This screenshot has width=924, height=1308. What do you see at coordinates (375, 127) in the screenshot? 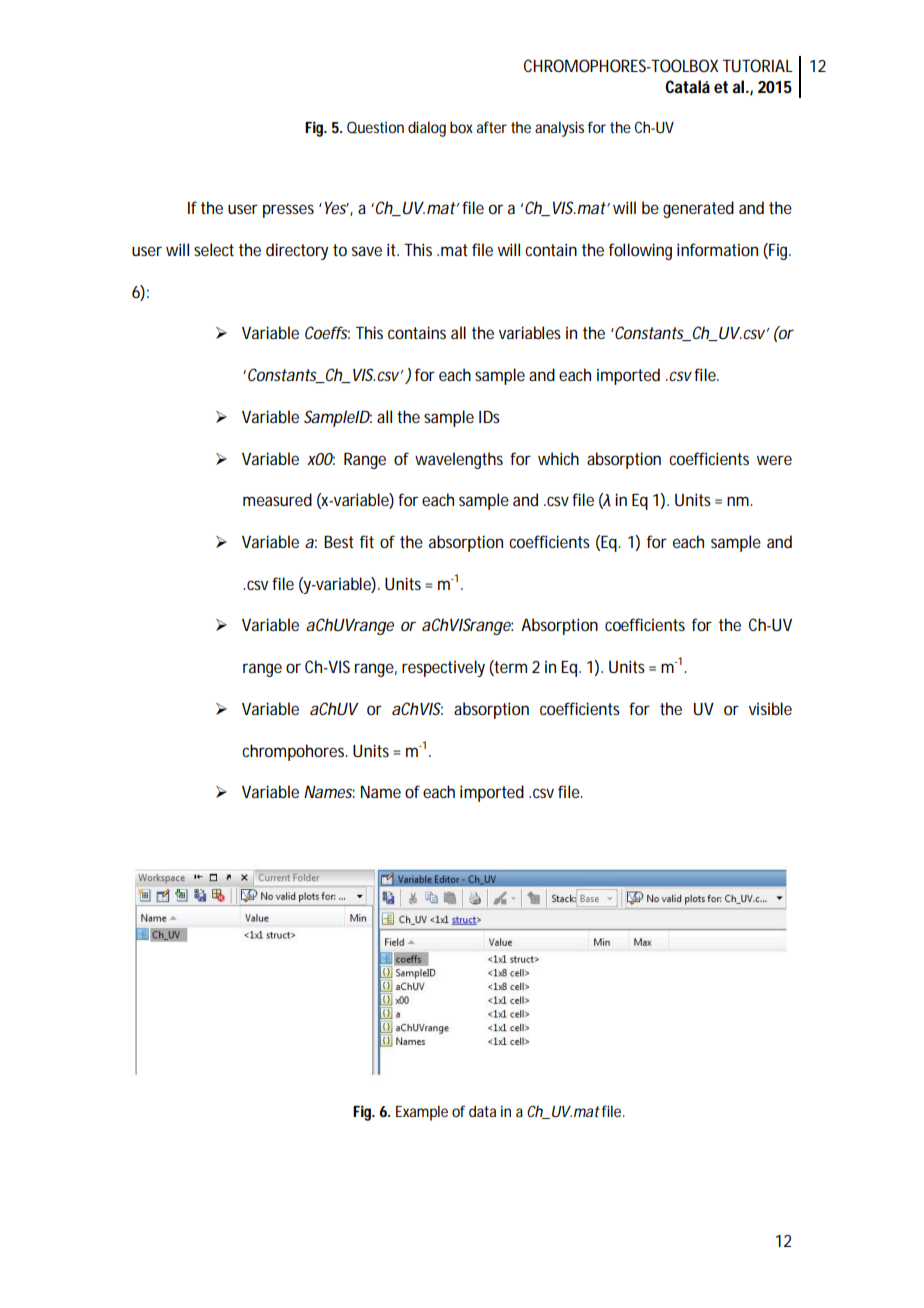
I see `Question` at bounding box center [375, 127].
